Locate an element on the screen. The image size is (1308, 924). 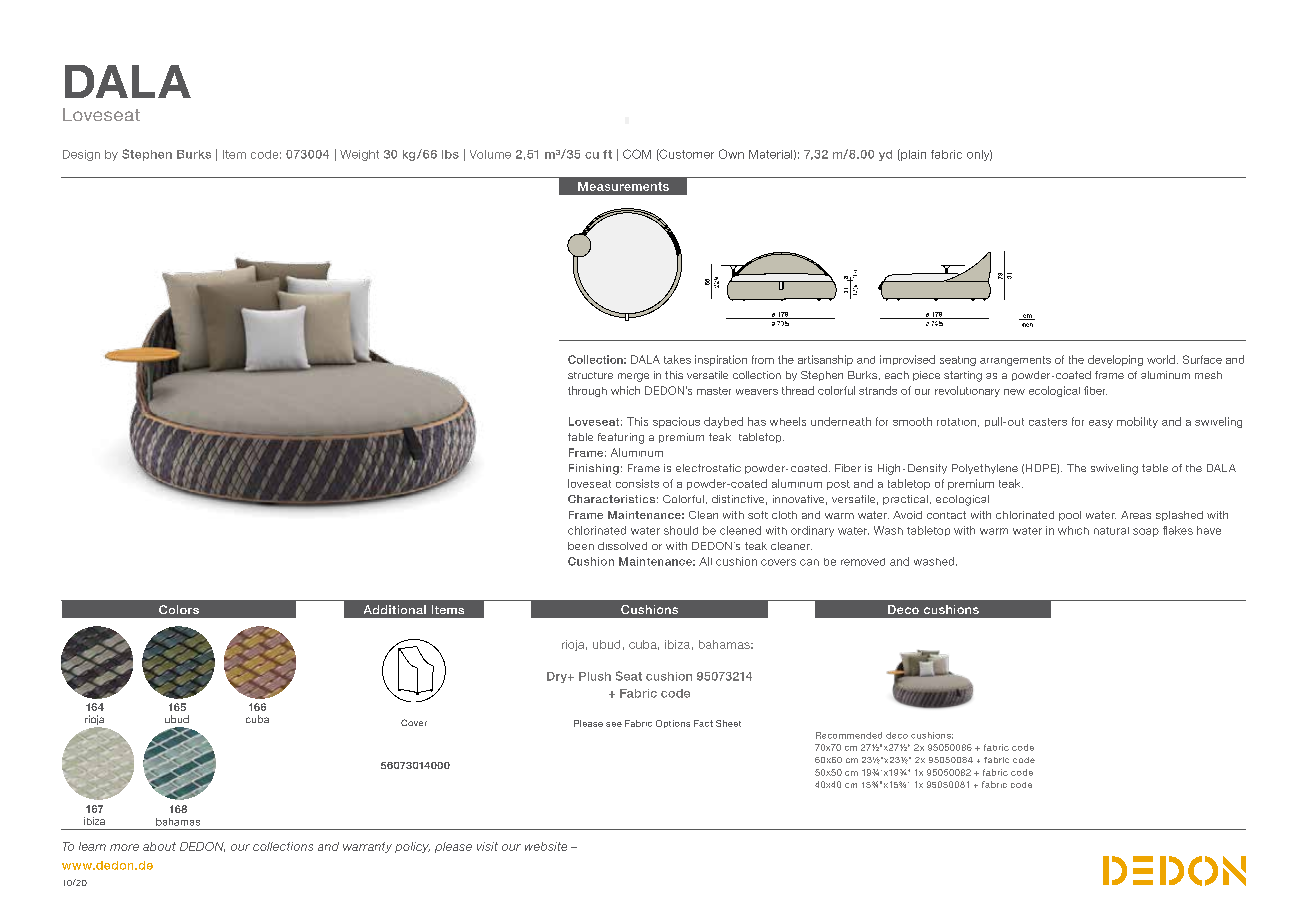
plain is located at coordinates (912, 155).
